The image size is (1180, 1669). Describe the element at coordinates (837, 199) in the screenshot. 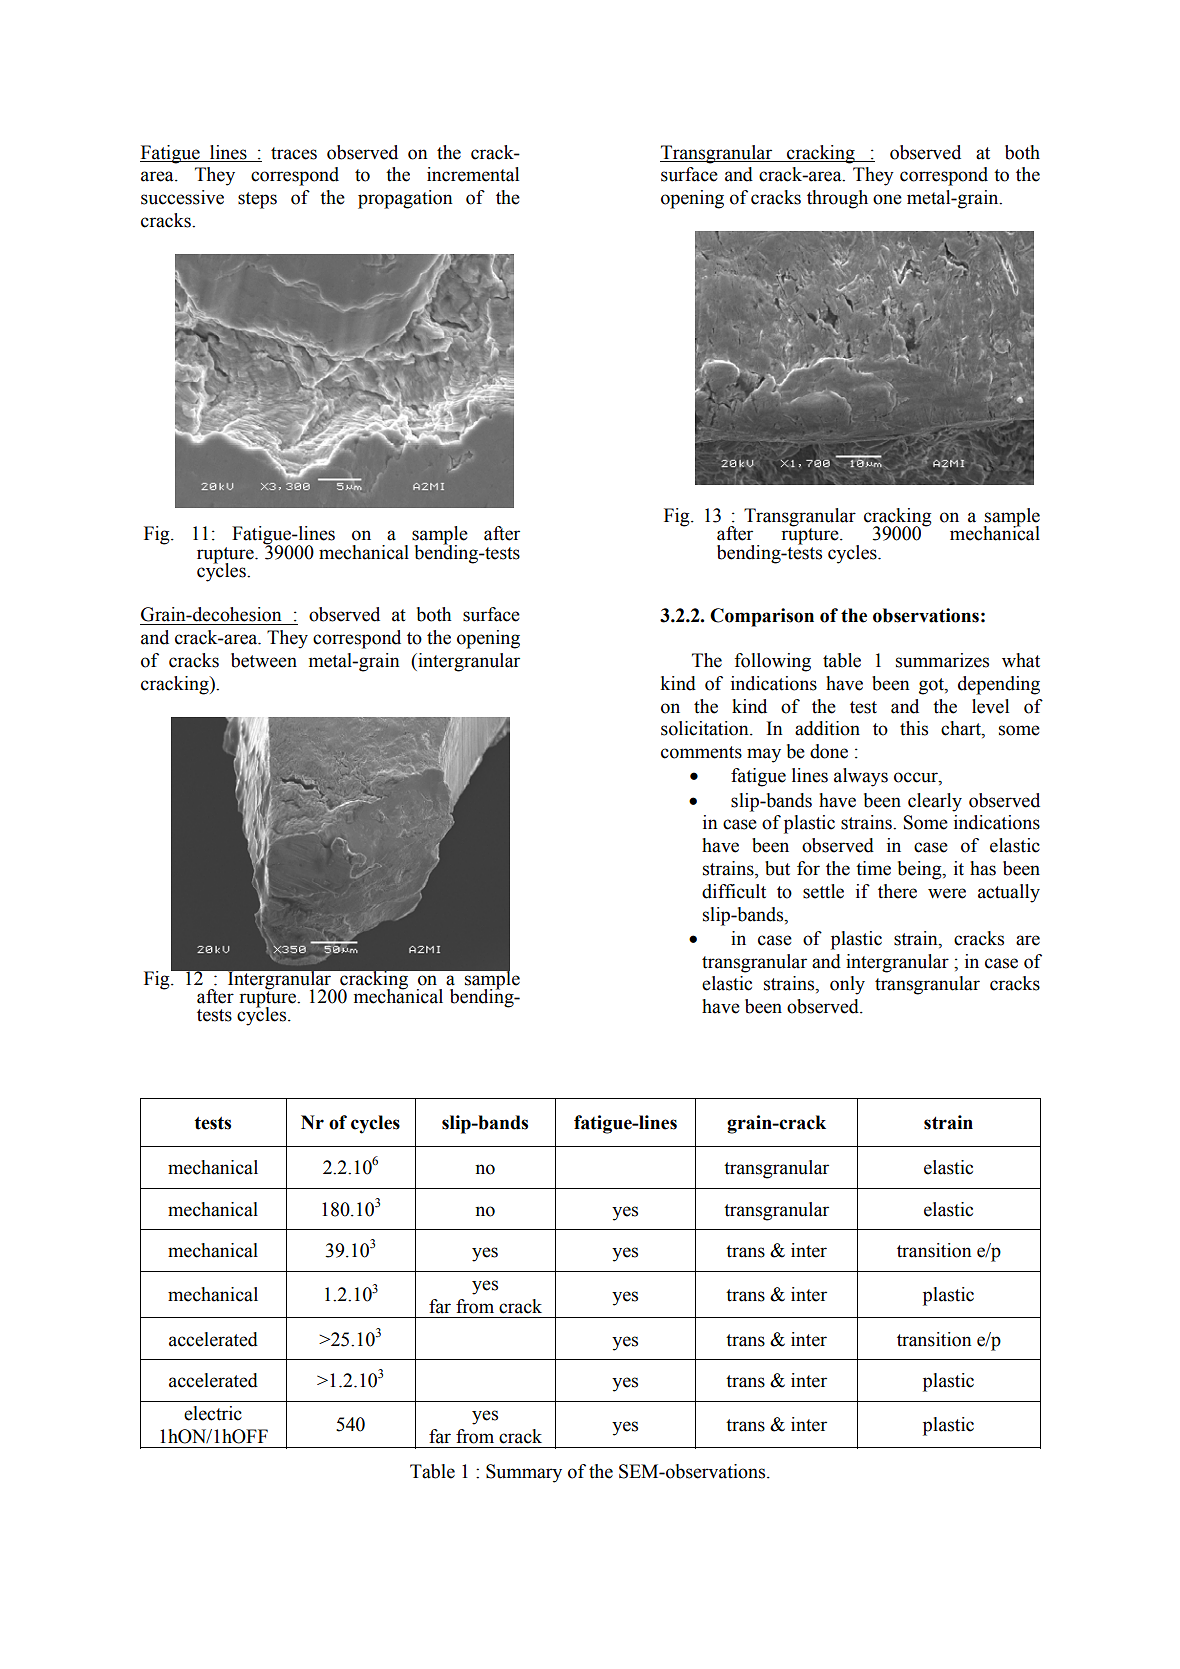

I see `through` at that location.
